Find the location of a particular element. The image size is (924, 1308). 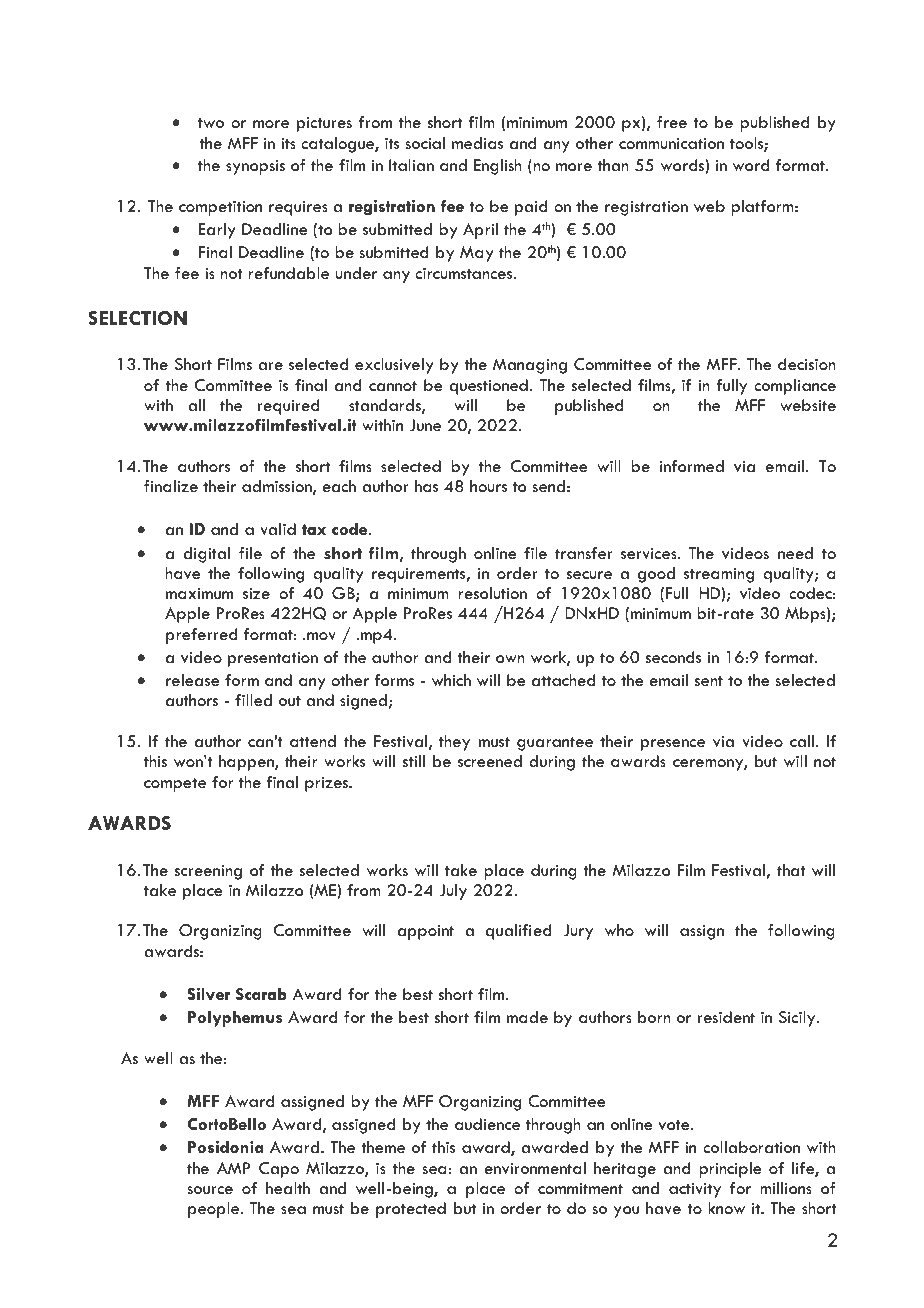

that is located at coordinates (791, 870).
